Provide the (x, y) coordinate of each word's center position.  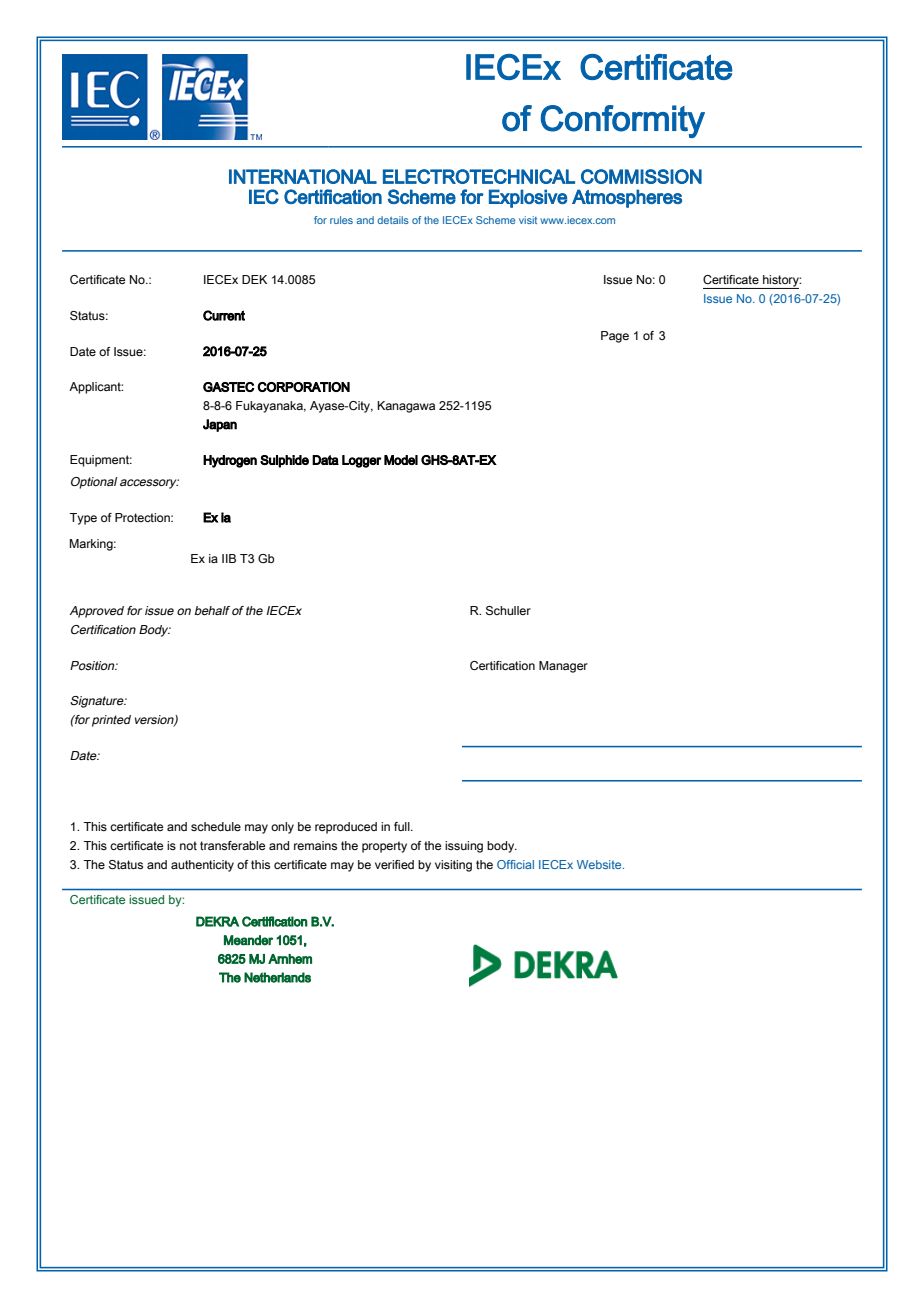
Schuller (508, 610)
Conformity (623, 121)
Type (83, 519)
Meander (248, 940)
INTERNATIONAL (303, 176)
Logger (361, 461)
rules (341, 220)
